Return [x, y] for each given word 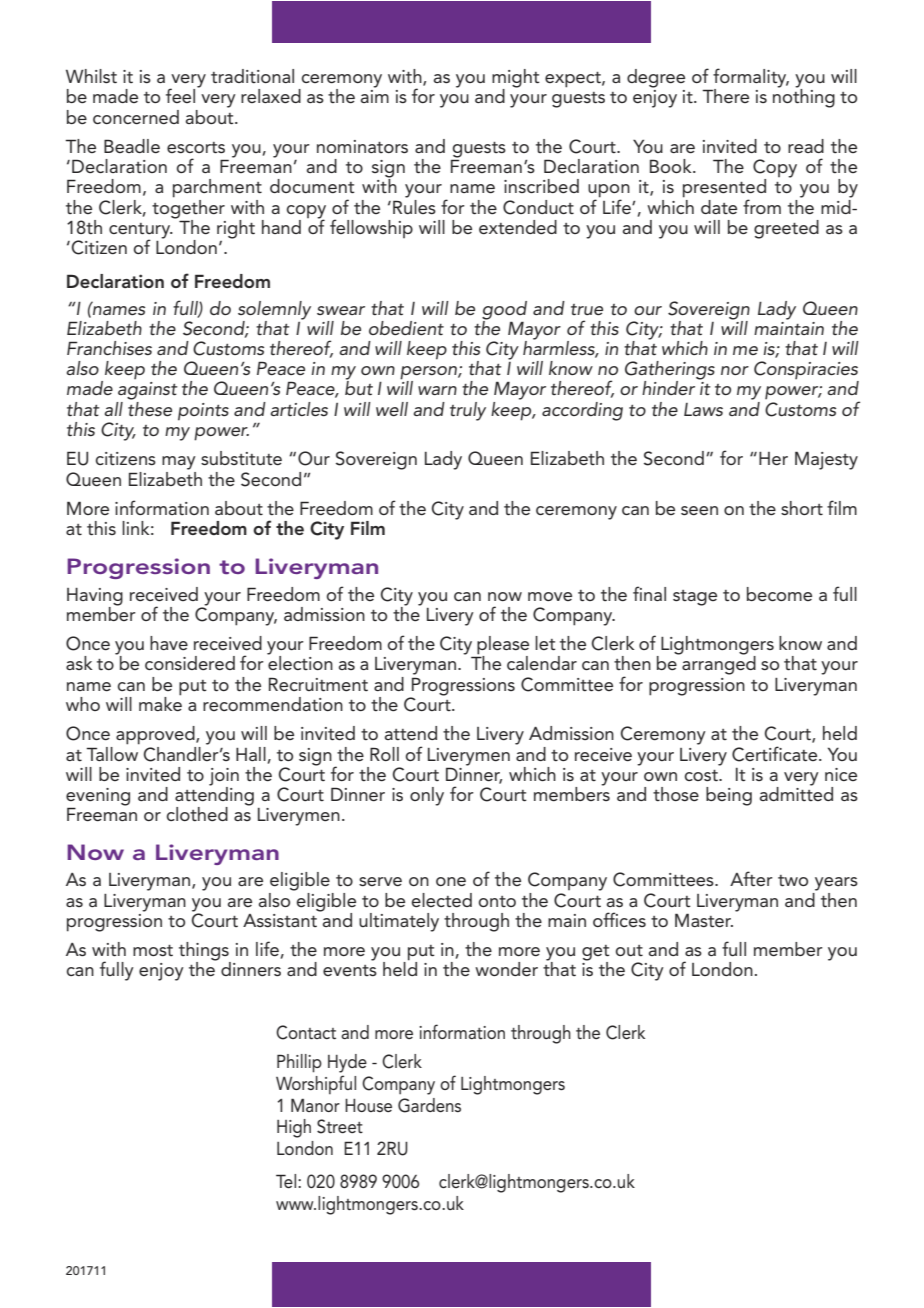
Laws [703, 409]
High [294, 1128]
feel [180, 95]
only [427, 796]
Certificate [776, 754]
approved [156, 735]
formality [750, 79]
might [516, 79]
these [150, 407]
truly [468, 411]
